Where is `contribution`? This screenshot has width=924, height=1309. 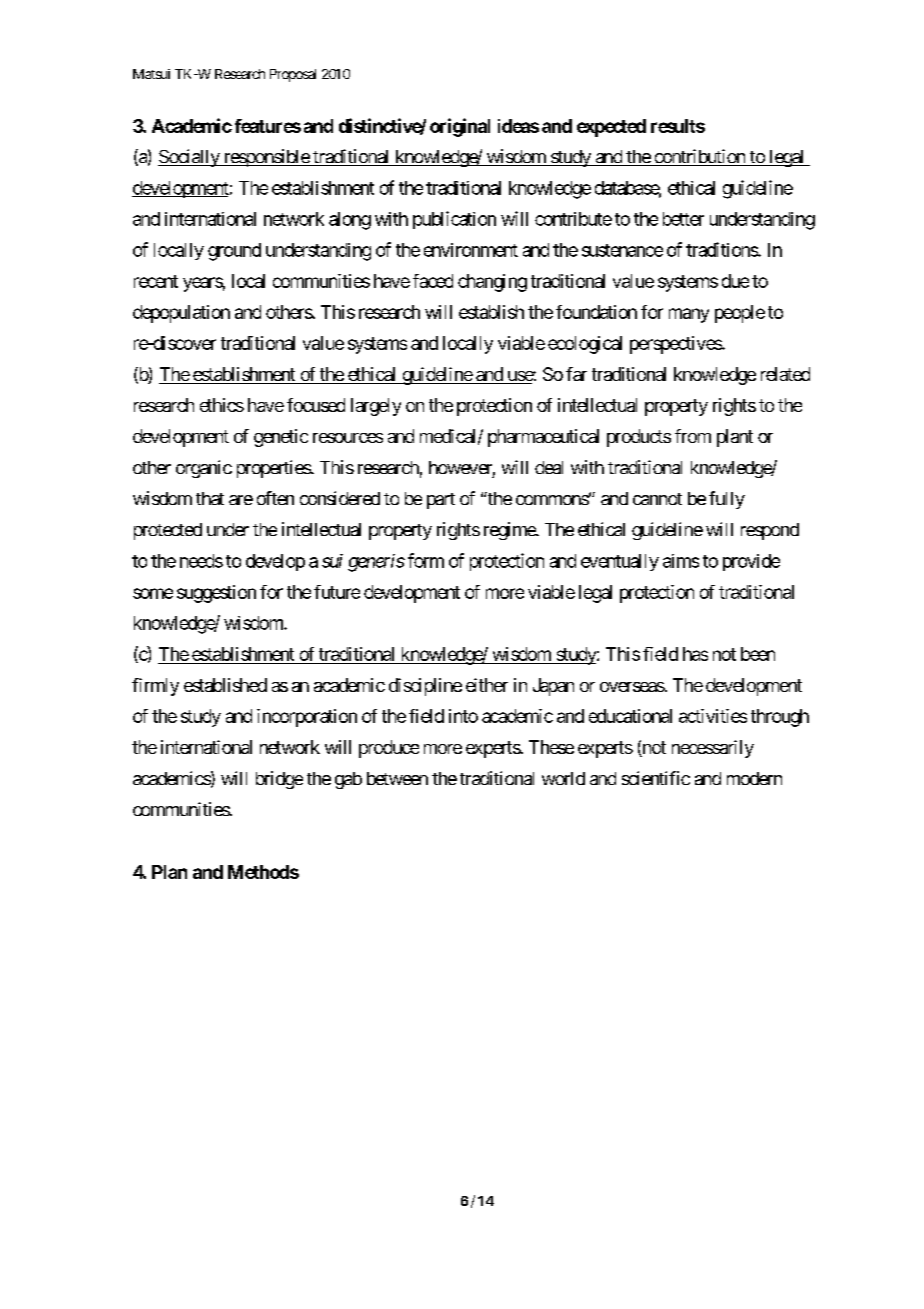 contribution is located at coordinates (699, 157).
